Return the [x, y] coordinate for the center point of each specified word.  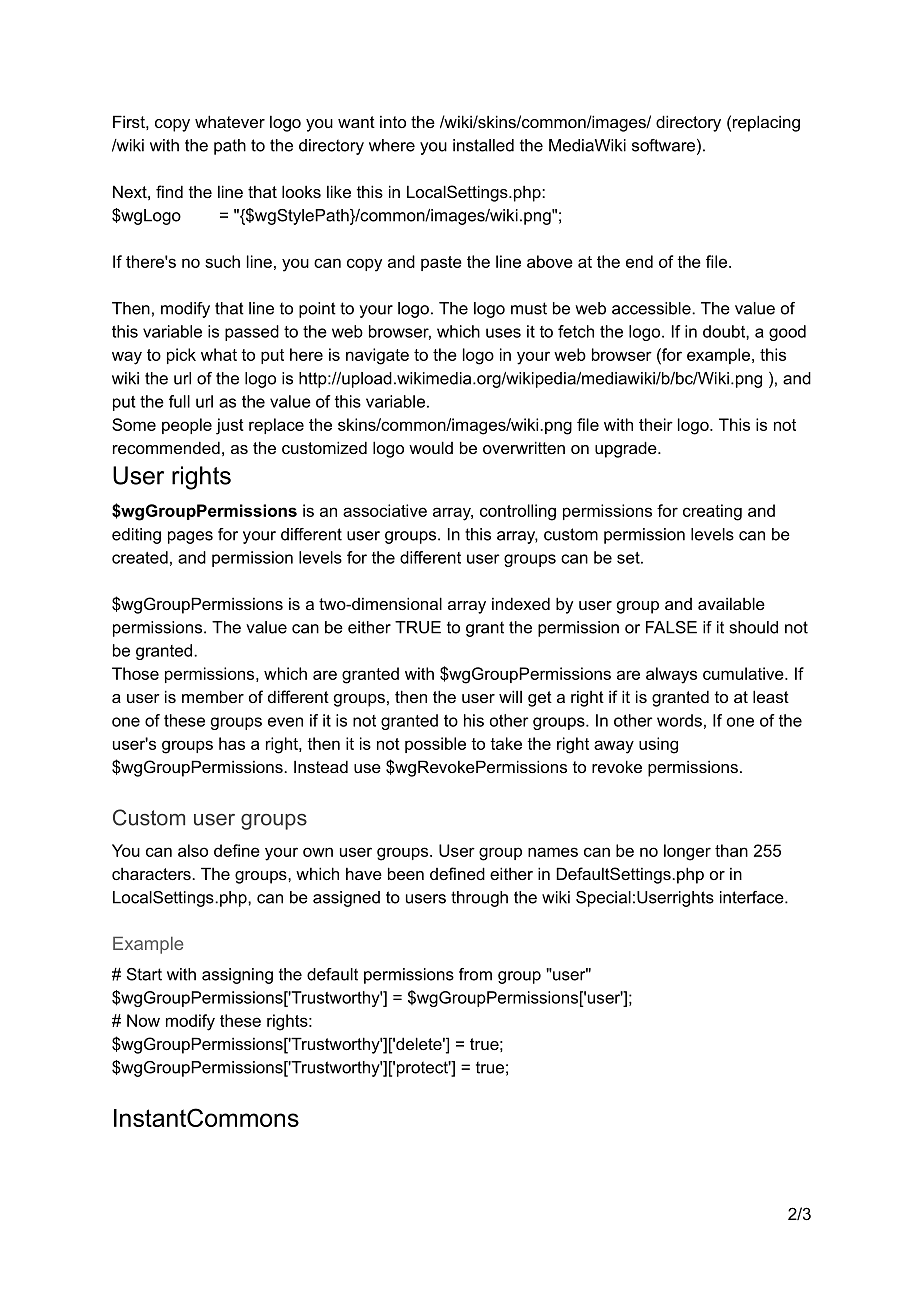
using [658, 745]
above [550, 261]
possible [435, 745]
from [475, 974]
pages [190, 537]
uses [503, 333]
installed [483, 145]
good [787, 333]
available [731, 603]
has [232, 743]
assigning [237, 976]
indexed [521, 603]
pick [181, 356]
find [169, 191]
